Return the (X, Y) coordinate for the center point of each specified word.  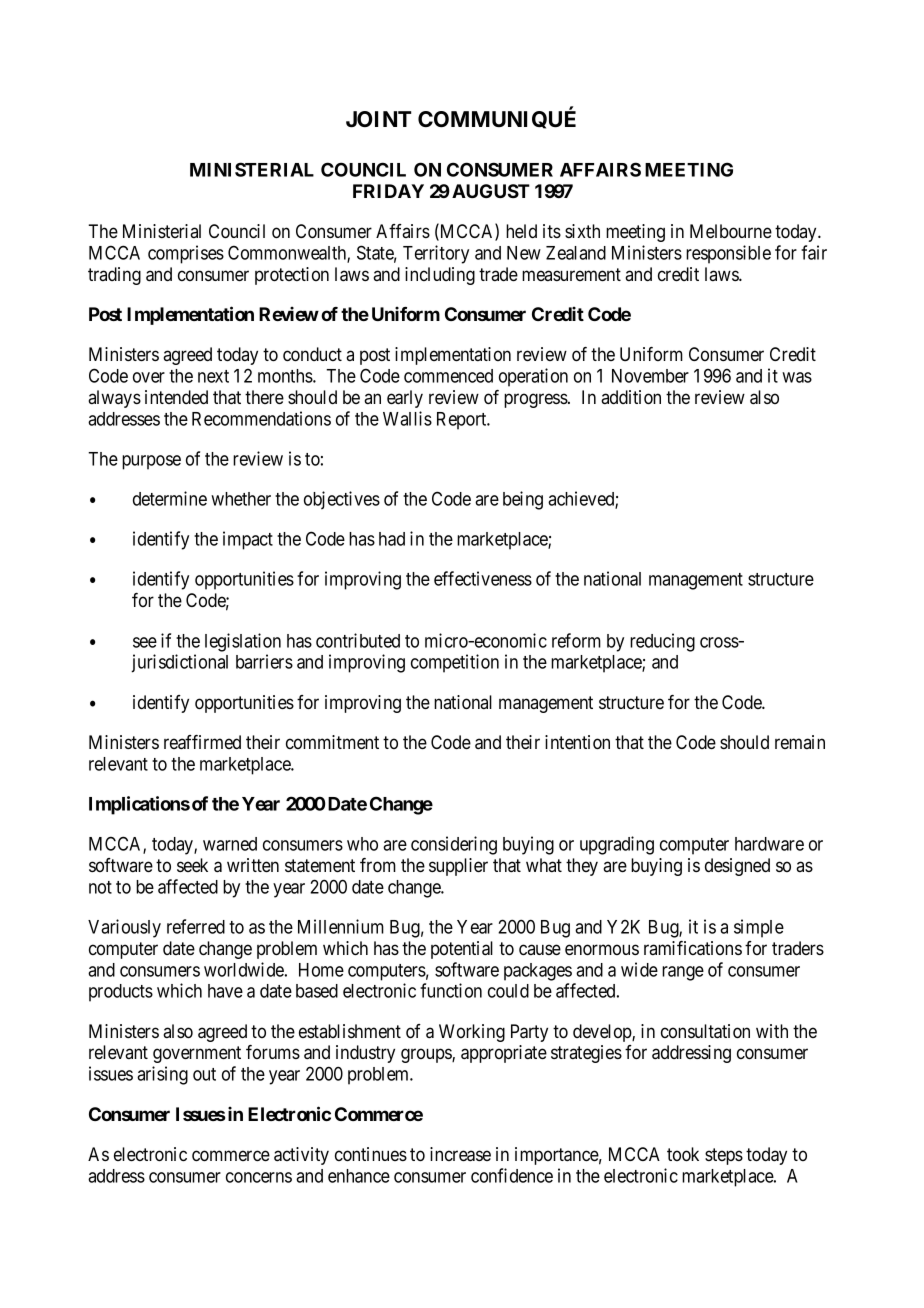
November (650, 376)
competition (455, 663)
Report (463, 421)
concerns (259, 1177)
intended (176, 397)
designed (737, 867)
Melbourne (731, 231)
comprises (186, 254)
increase (460, 1154)
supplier (458, 867)
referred (196, 926)
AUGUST (491, 191)
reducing (662, 642)
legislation (243, 642)
